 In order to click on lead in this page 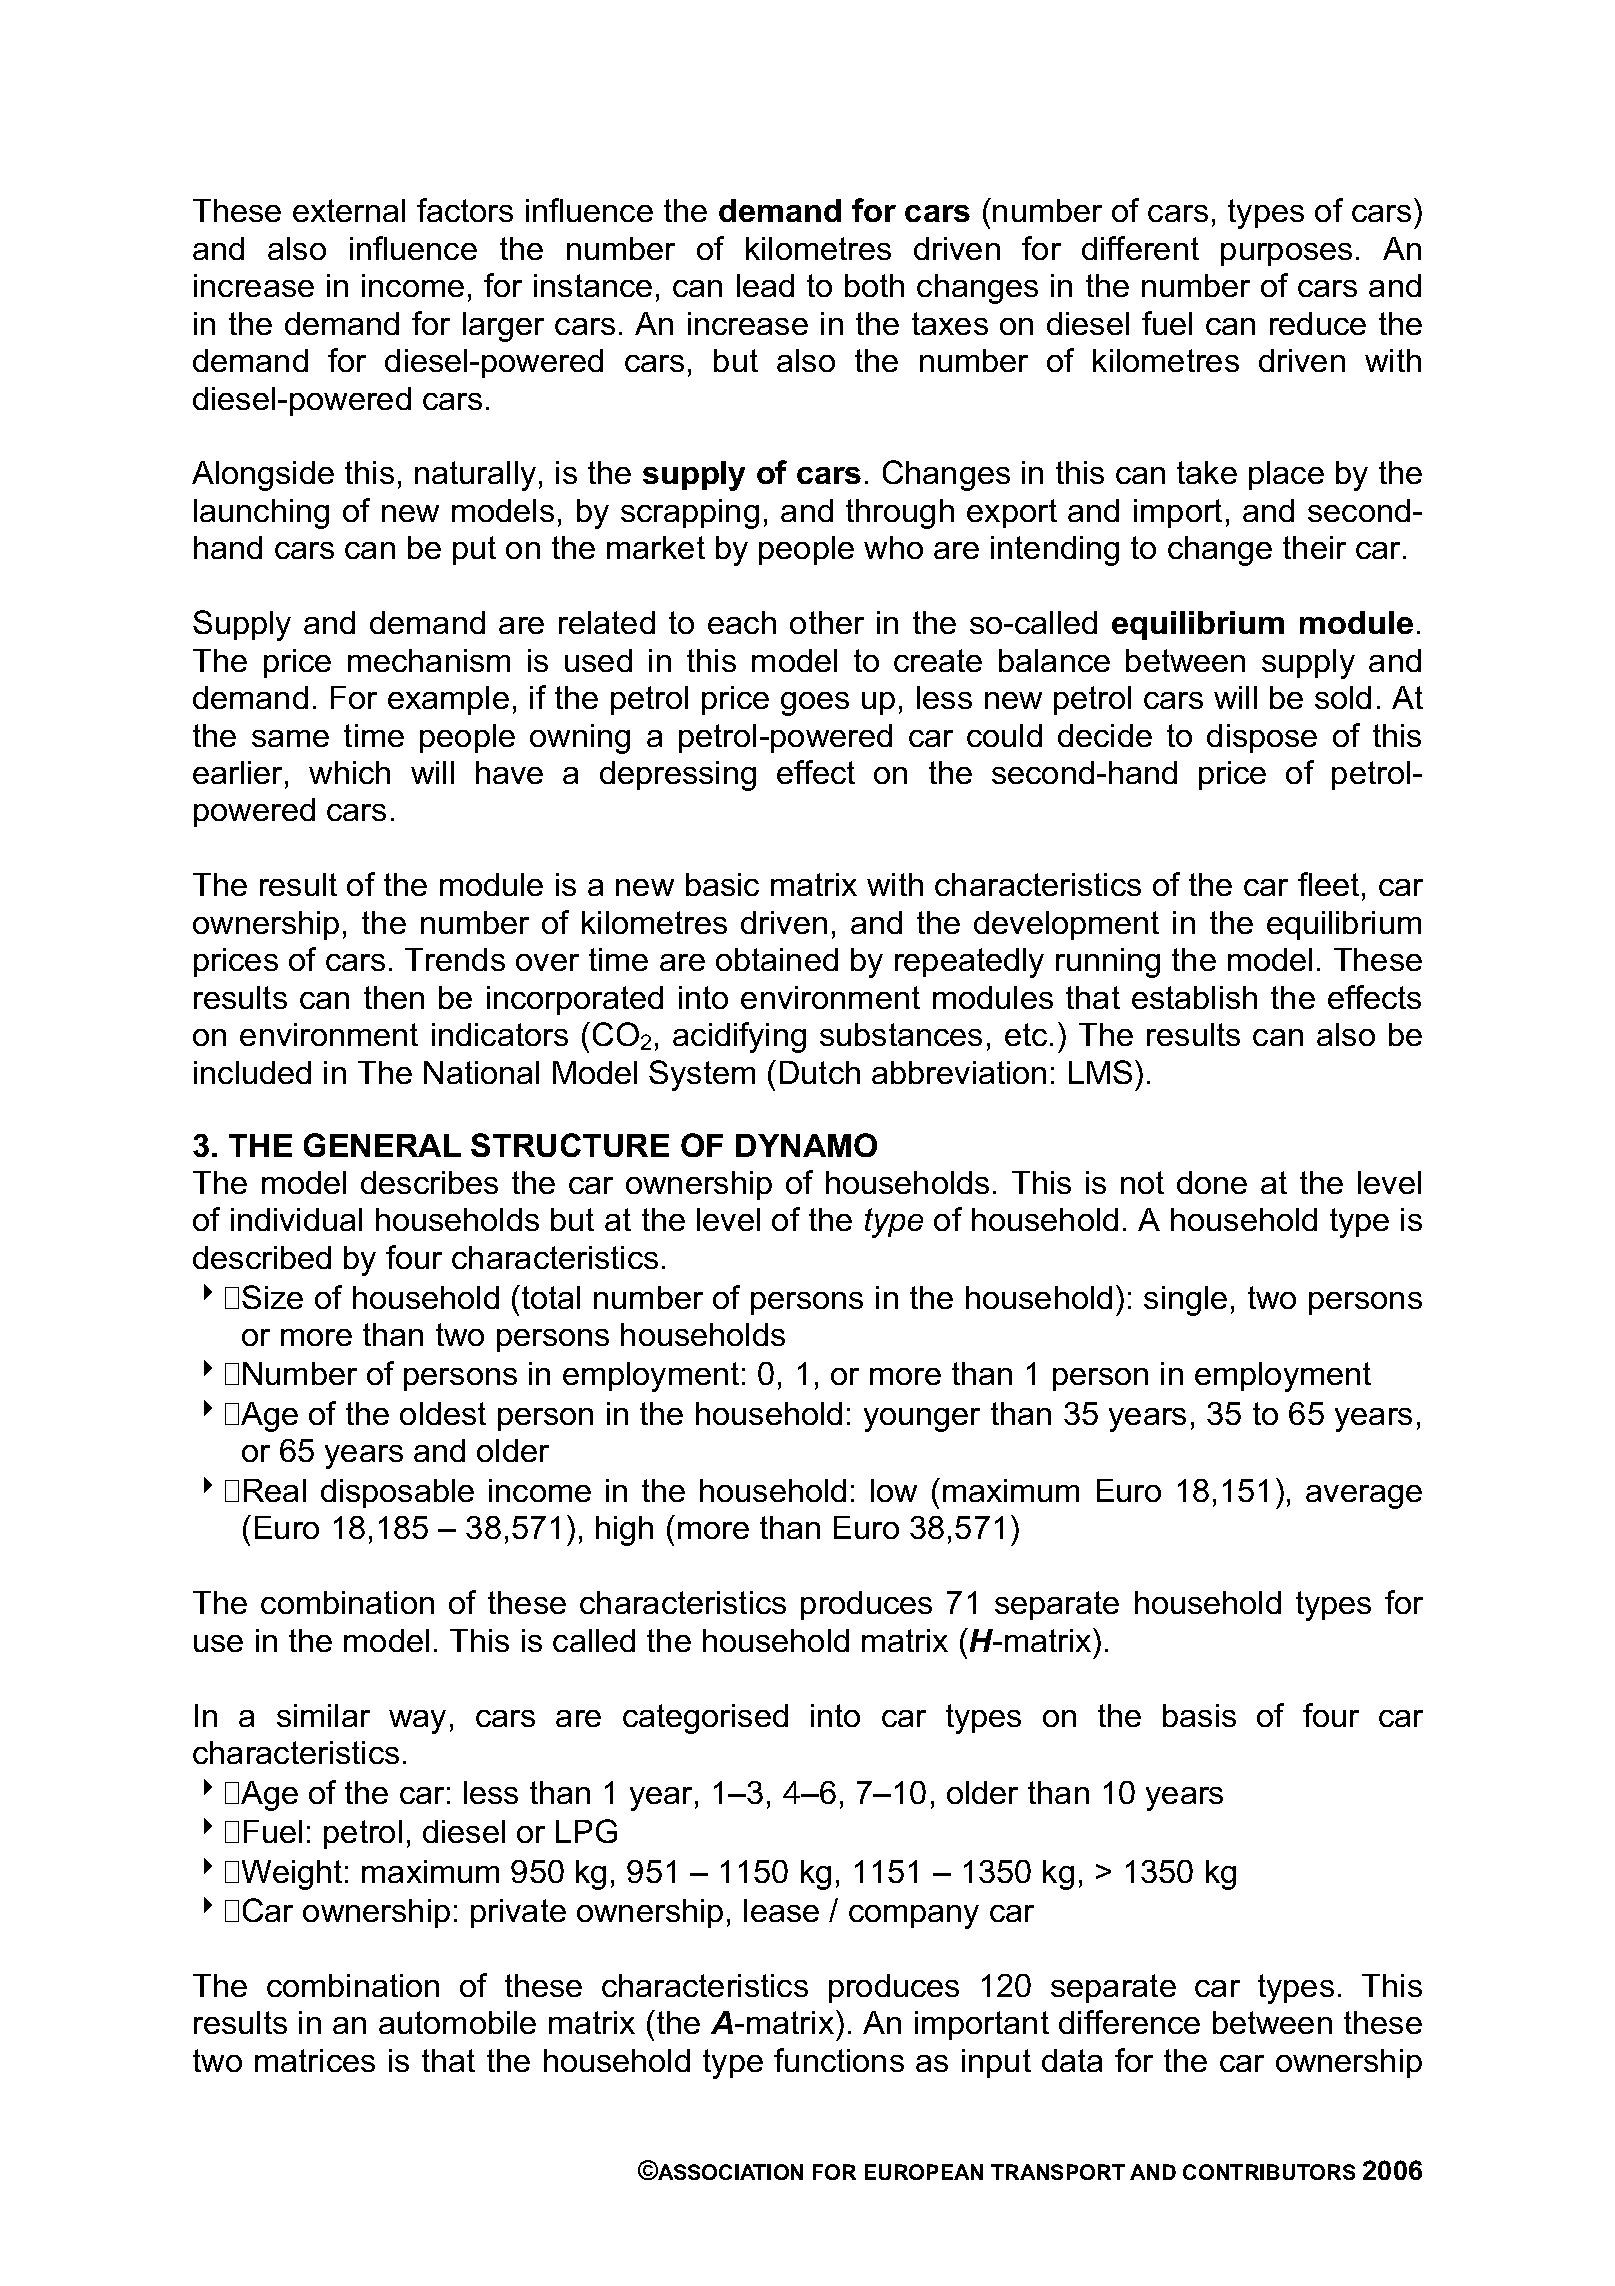, I will do `click(765, 285)`.
